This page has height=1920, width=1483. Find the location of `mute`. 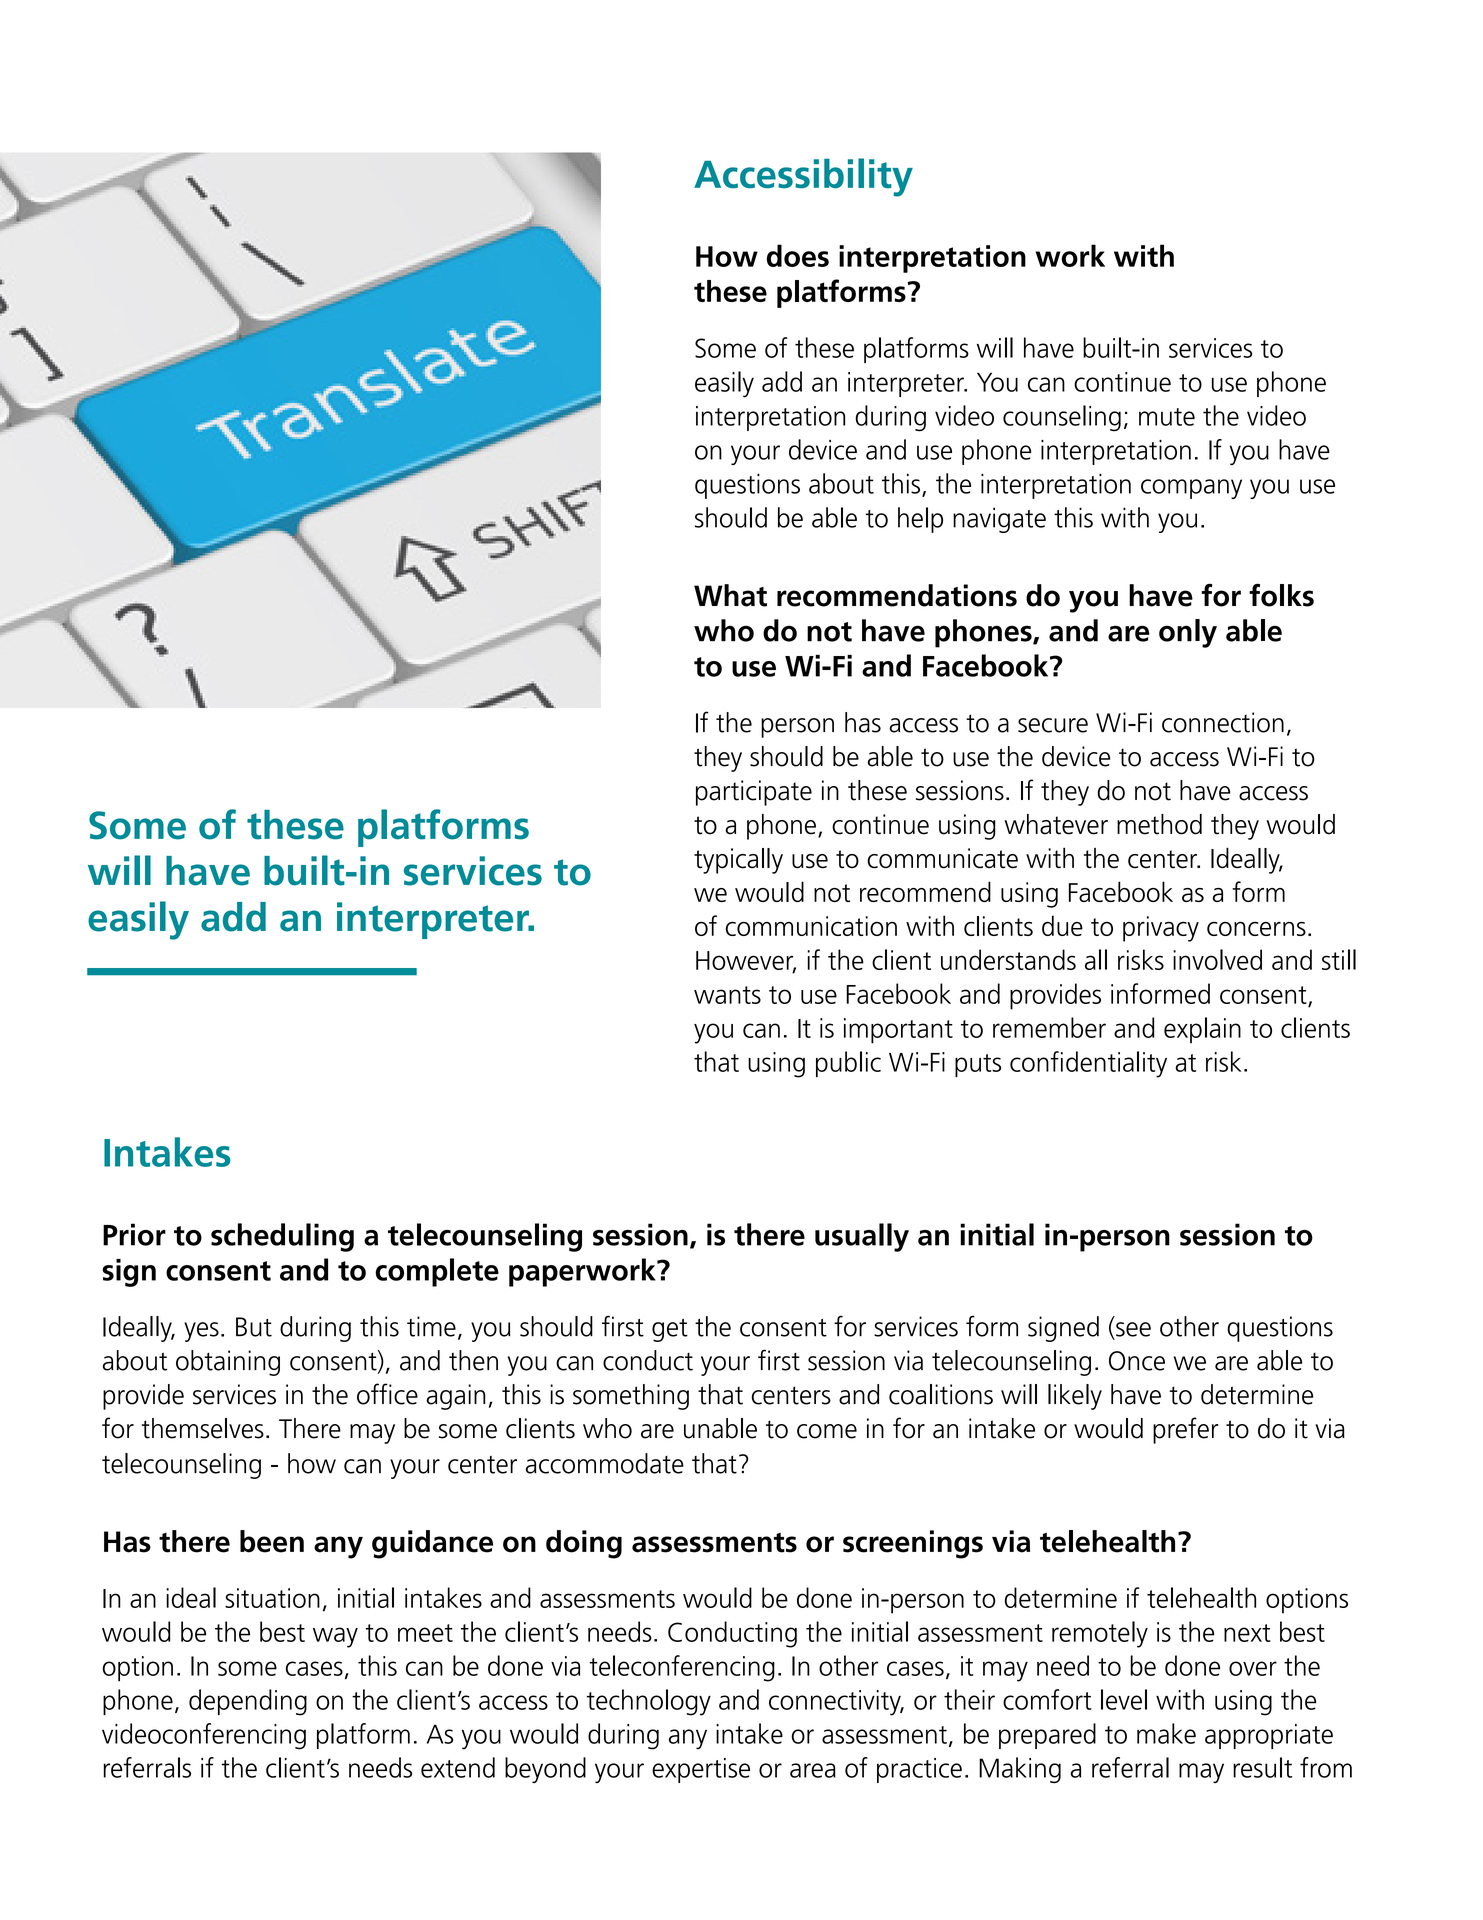

mute is located at coordinates (1167, 417).
